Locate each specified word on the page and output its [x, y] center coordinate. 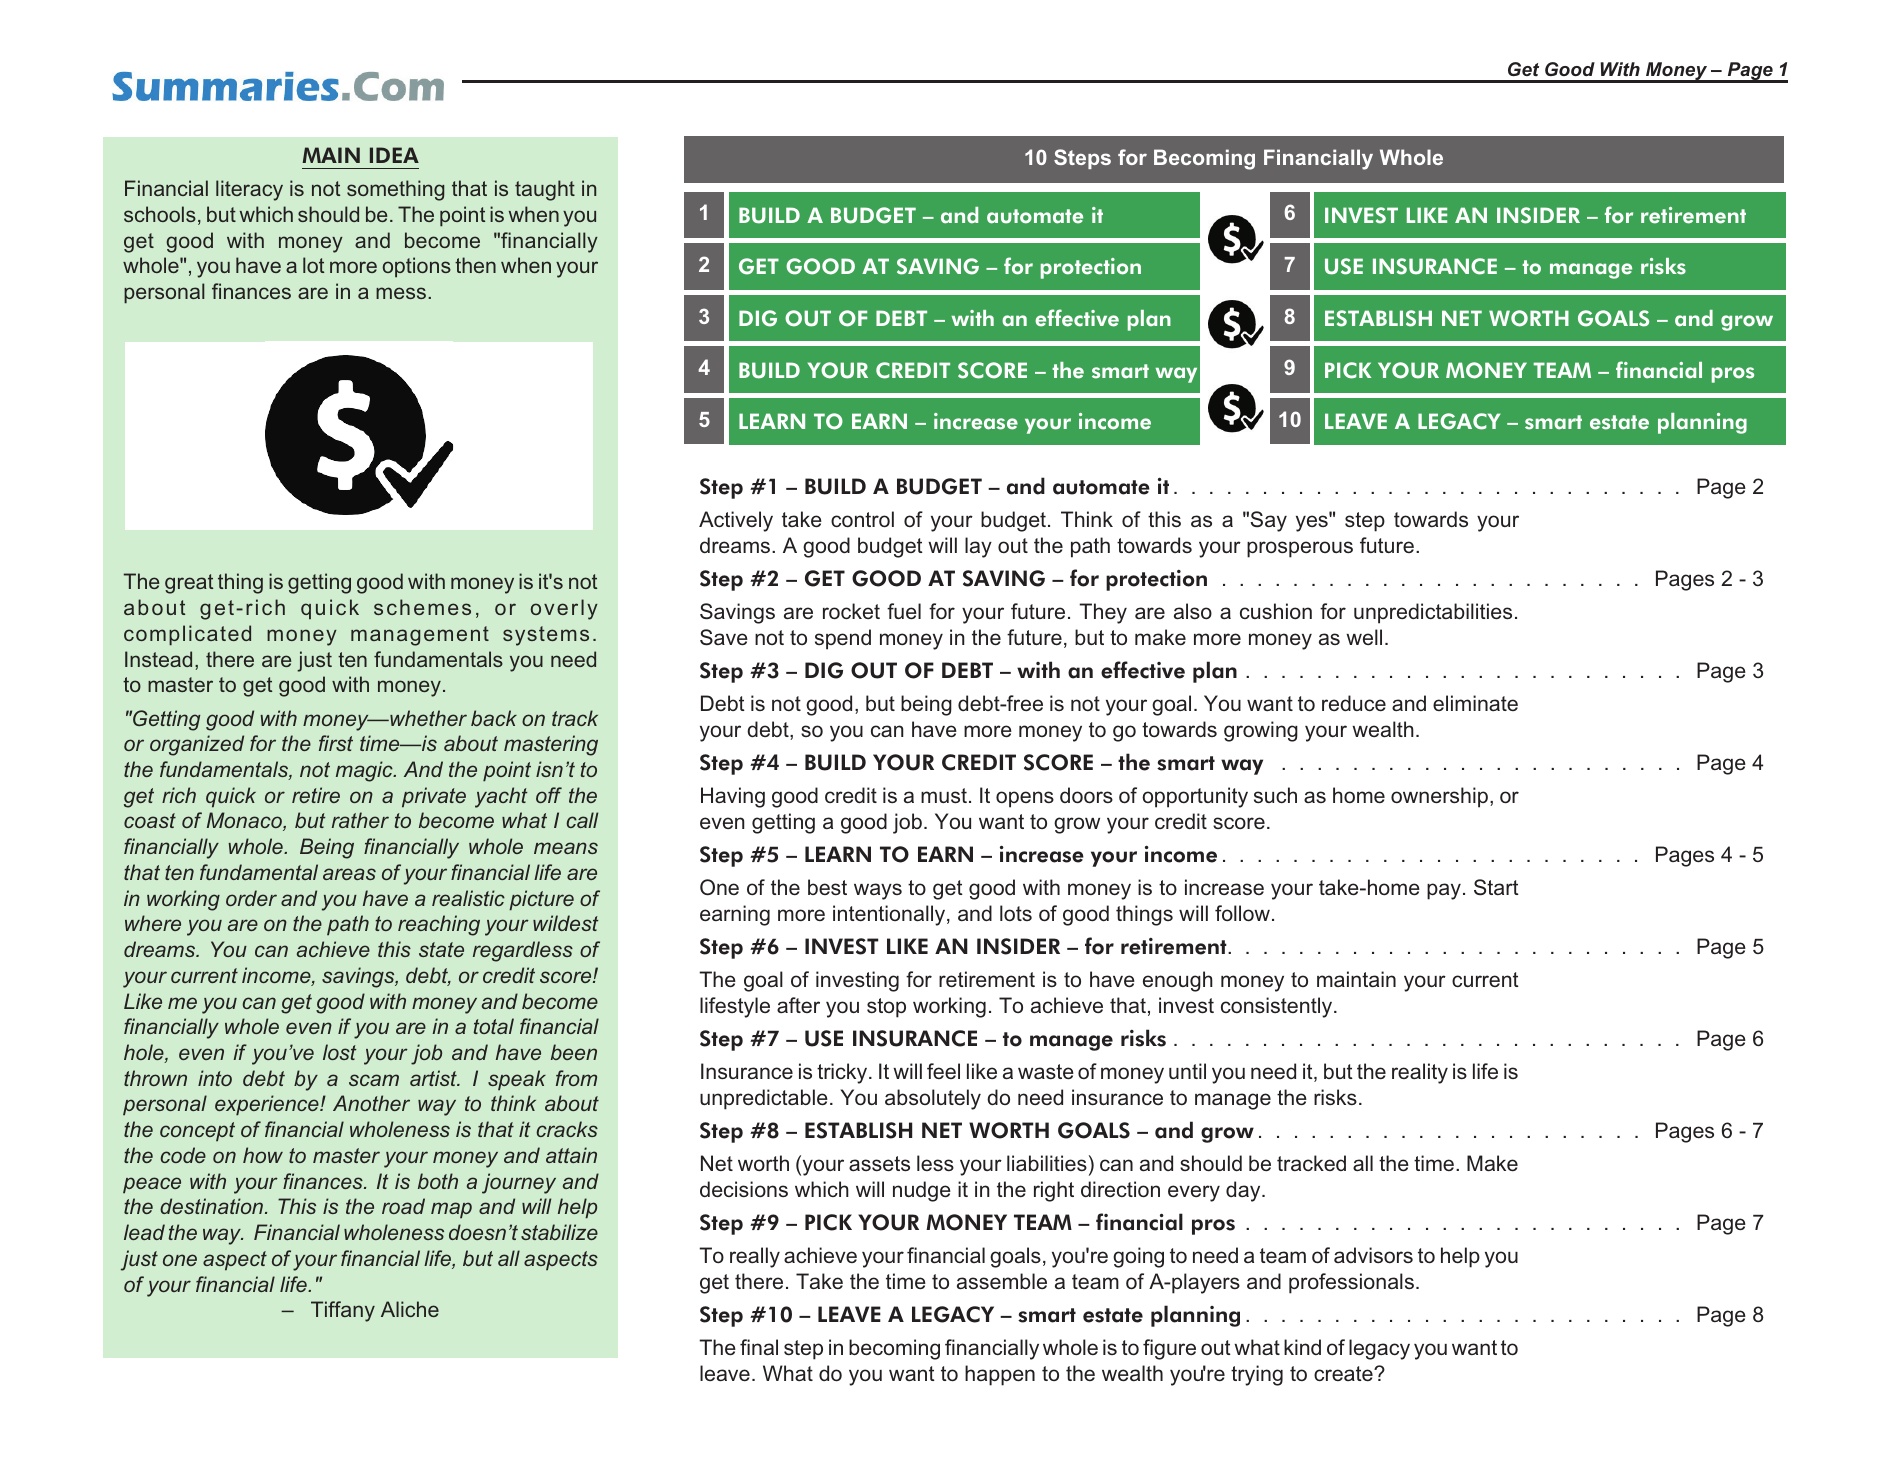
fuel [904, 611]
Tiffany [343, 1311]
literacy [249, 190]
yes [1313, 523]
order [251, 898]
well [1364, 637]
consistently [1278, 1007]
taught [545, 190]
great [189, 584]
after [798, 1005]
